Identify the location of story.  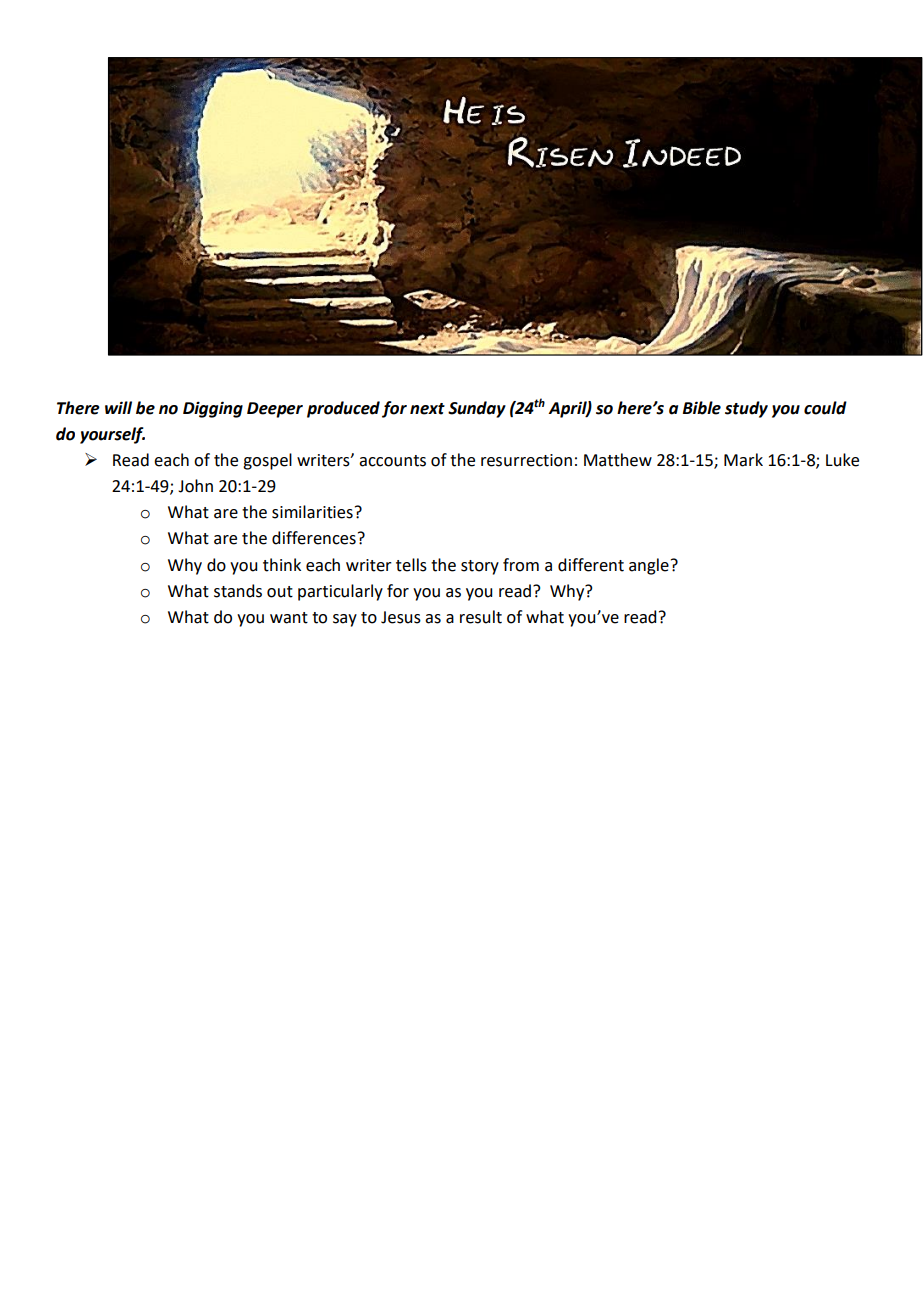
(480, 567).
